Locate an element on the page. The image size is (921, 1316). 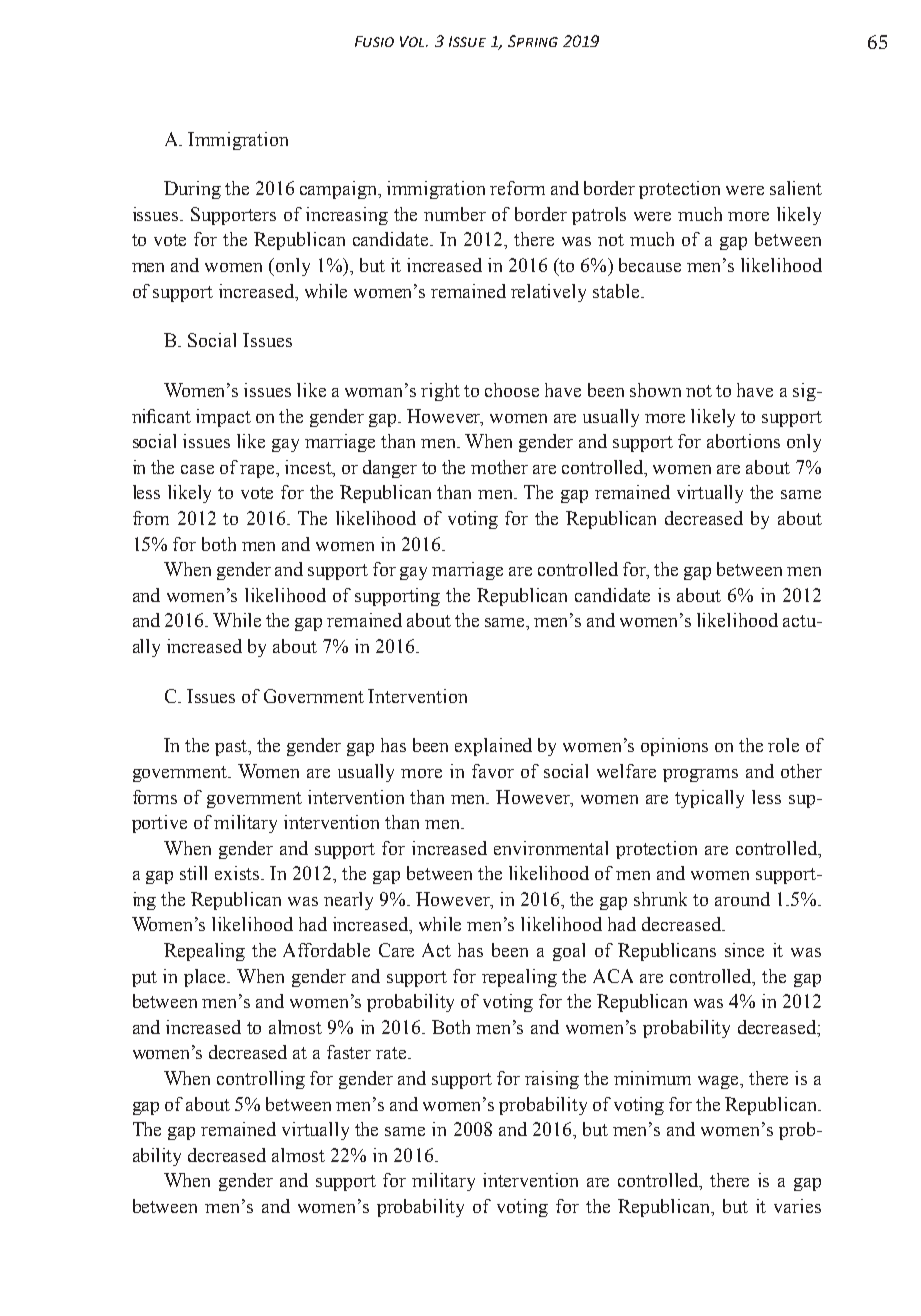
opinions is located at coordinates (674, 747).
